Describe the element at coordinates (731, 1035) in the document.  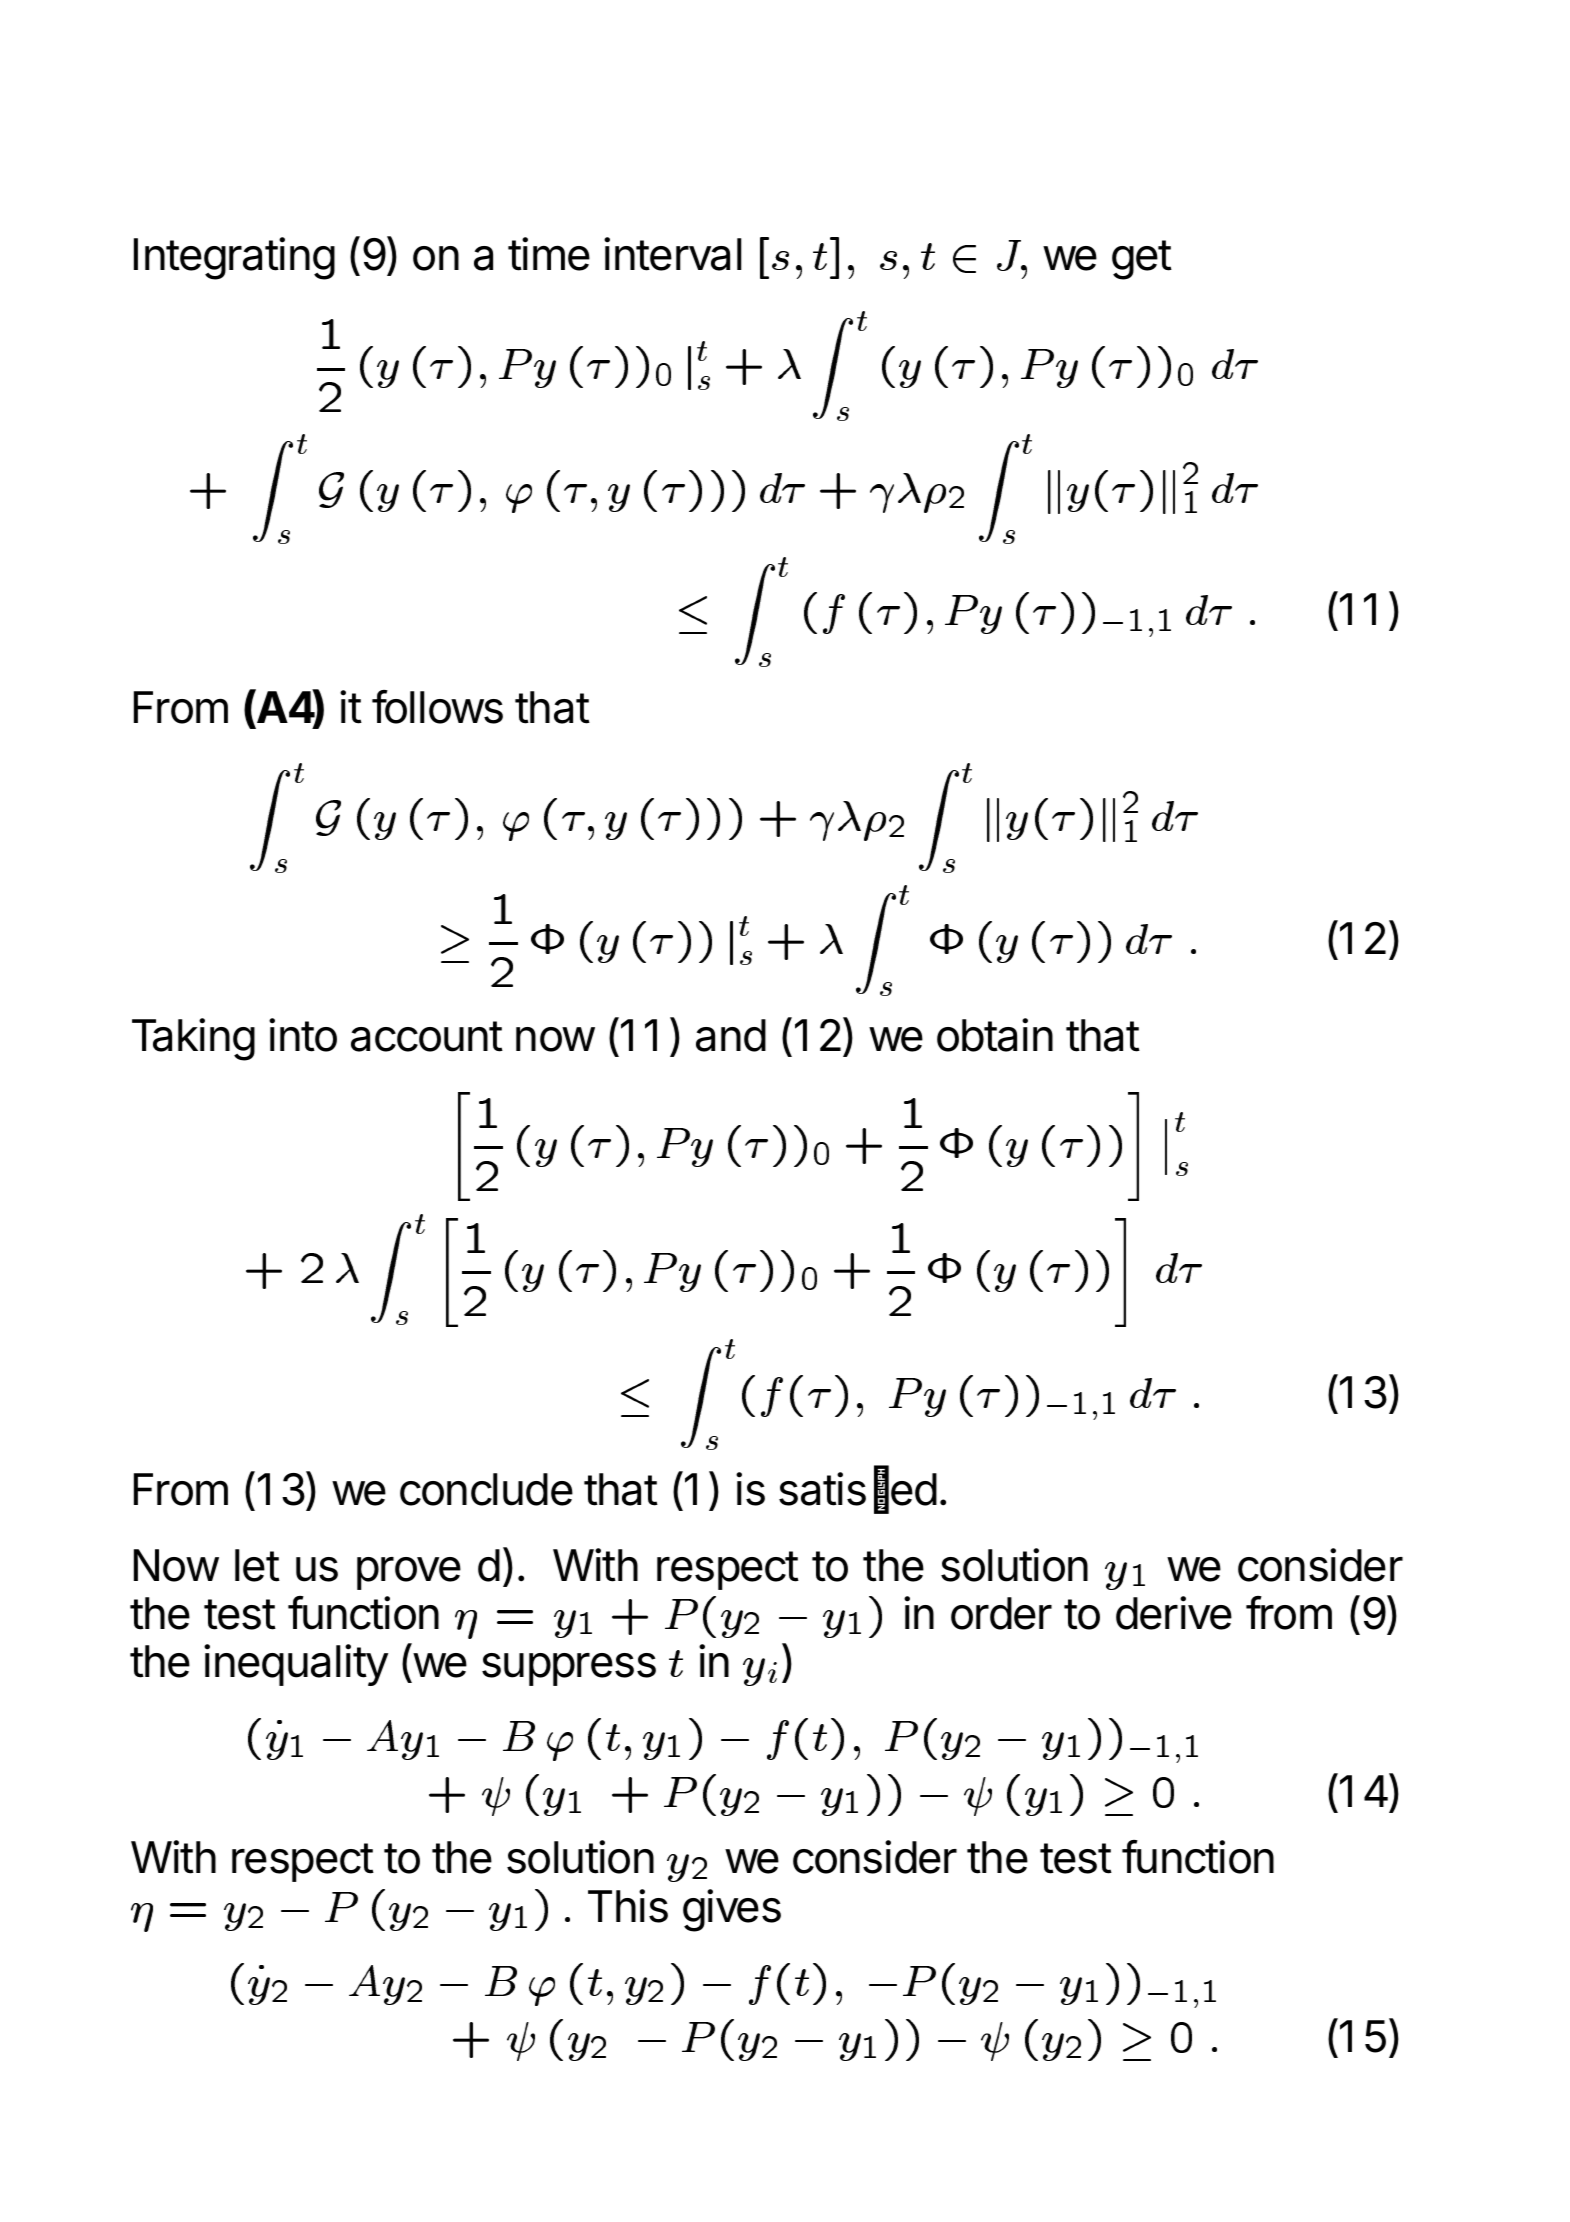
I see `and` at that location.
